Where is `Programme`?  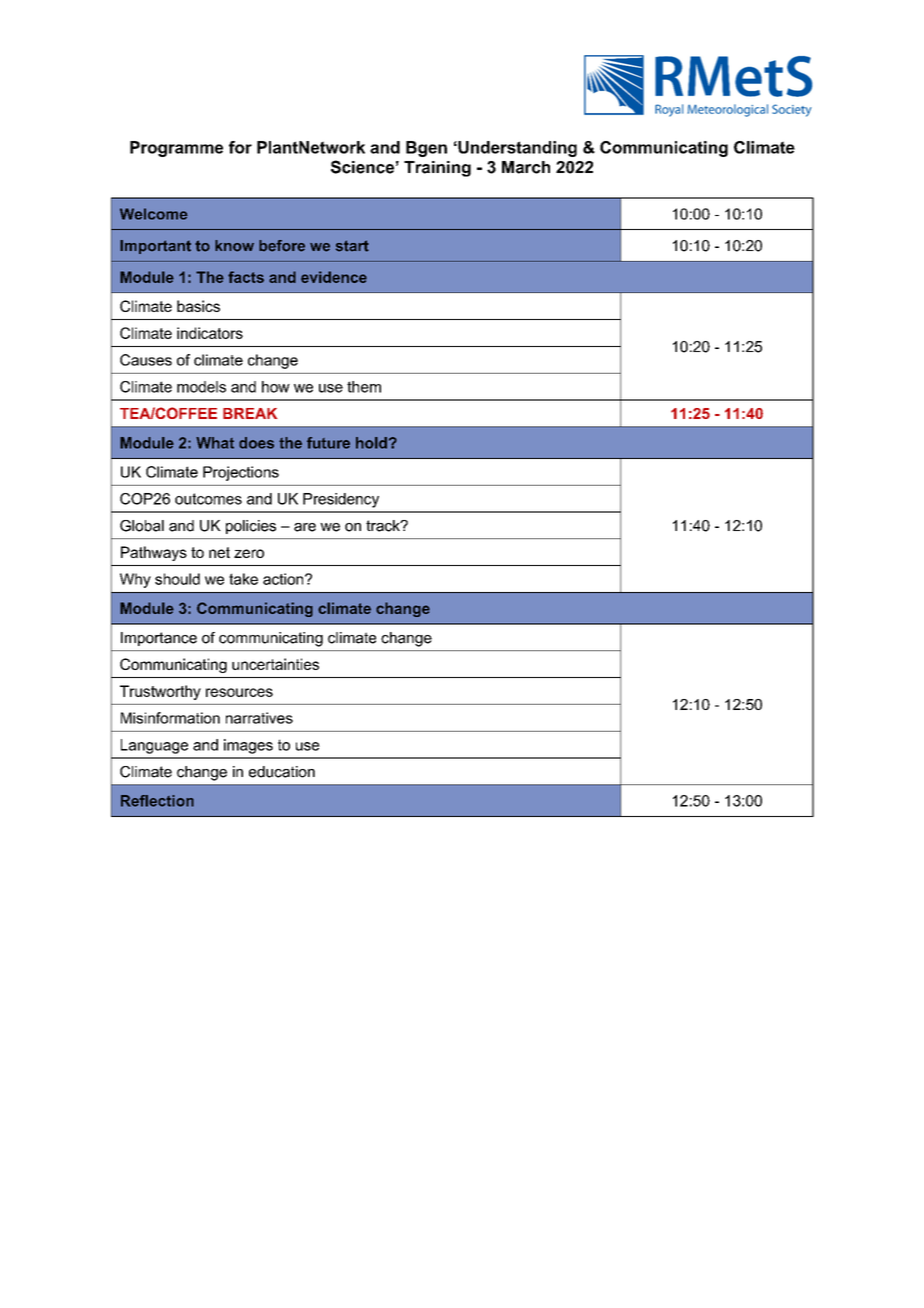 Programme is located at coordinates (176, 149).
